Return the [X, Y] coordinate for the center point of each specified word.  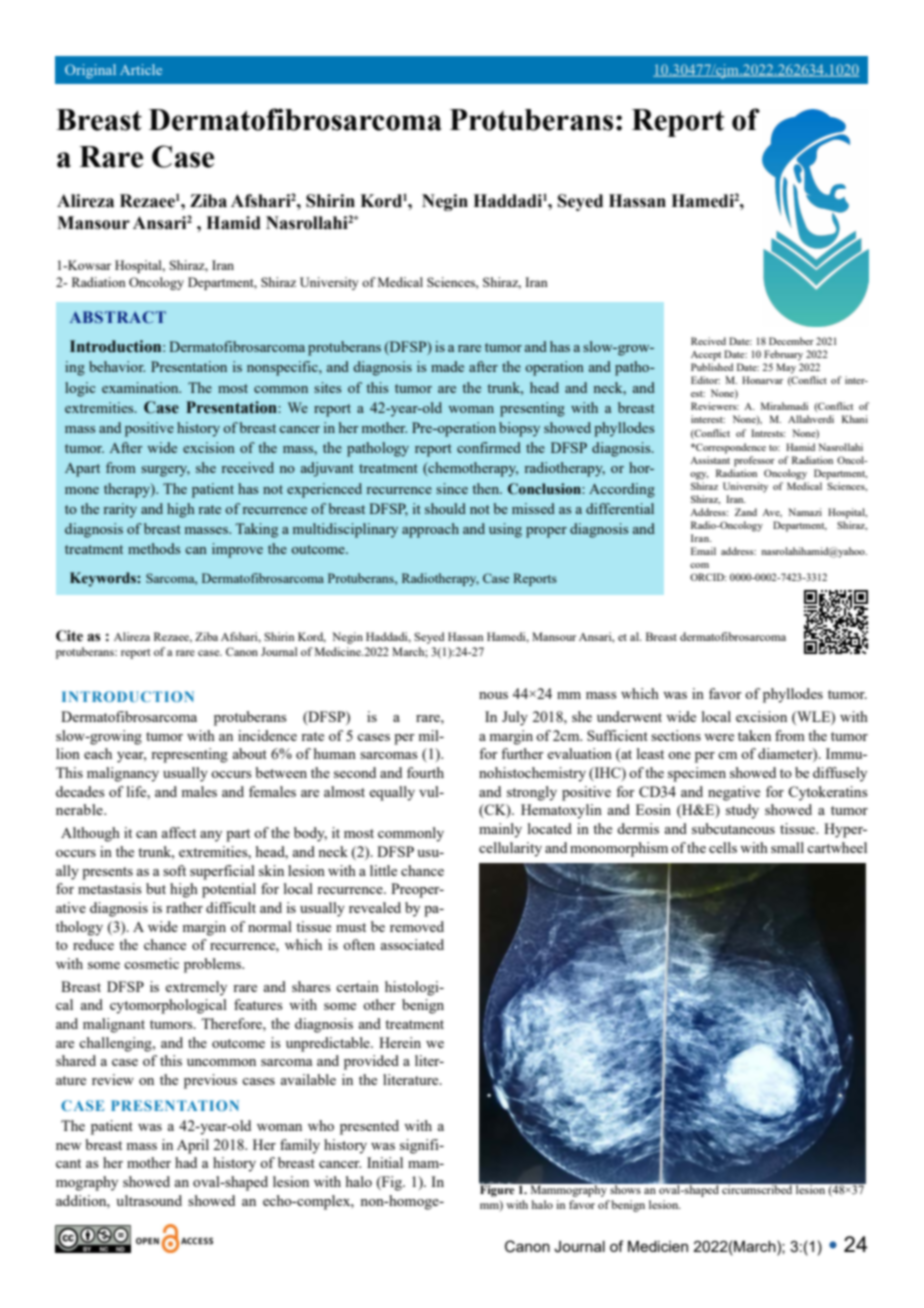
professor [754, 461]
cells [723, 847]
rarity [120, 510]
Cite [69, 636]
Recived [708, 341]
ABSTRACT [118, 317]
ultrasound [149, 1200]
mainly [500, 830]
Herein [400, 1042]
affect [178, 832]
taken [754, 735]
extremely [196, 988]
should [445, 508]
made [447, 366]
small [787, 847]
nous [493, 695]
